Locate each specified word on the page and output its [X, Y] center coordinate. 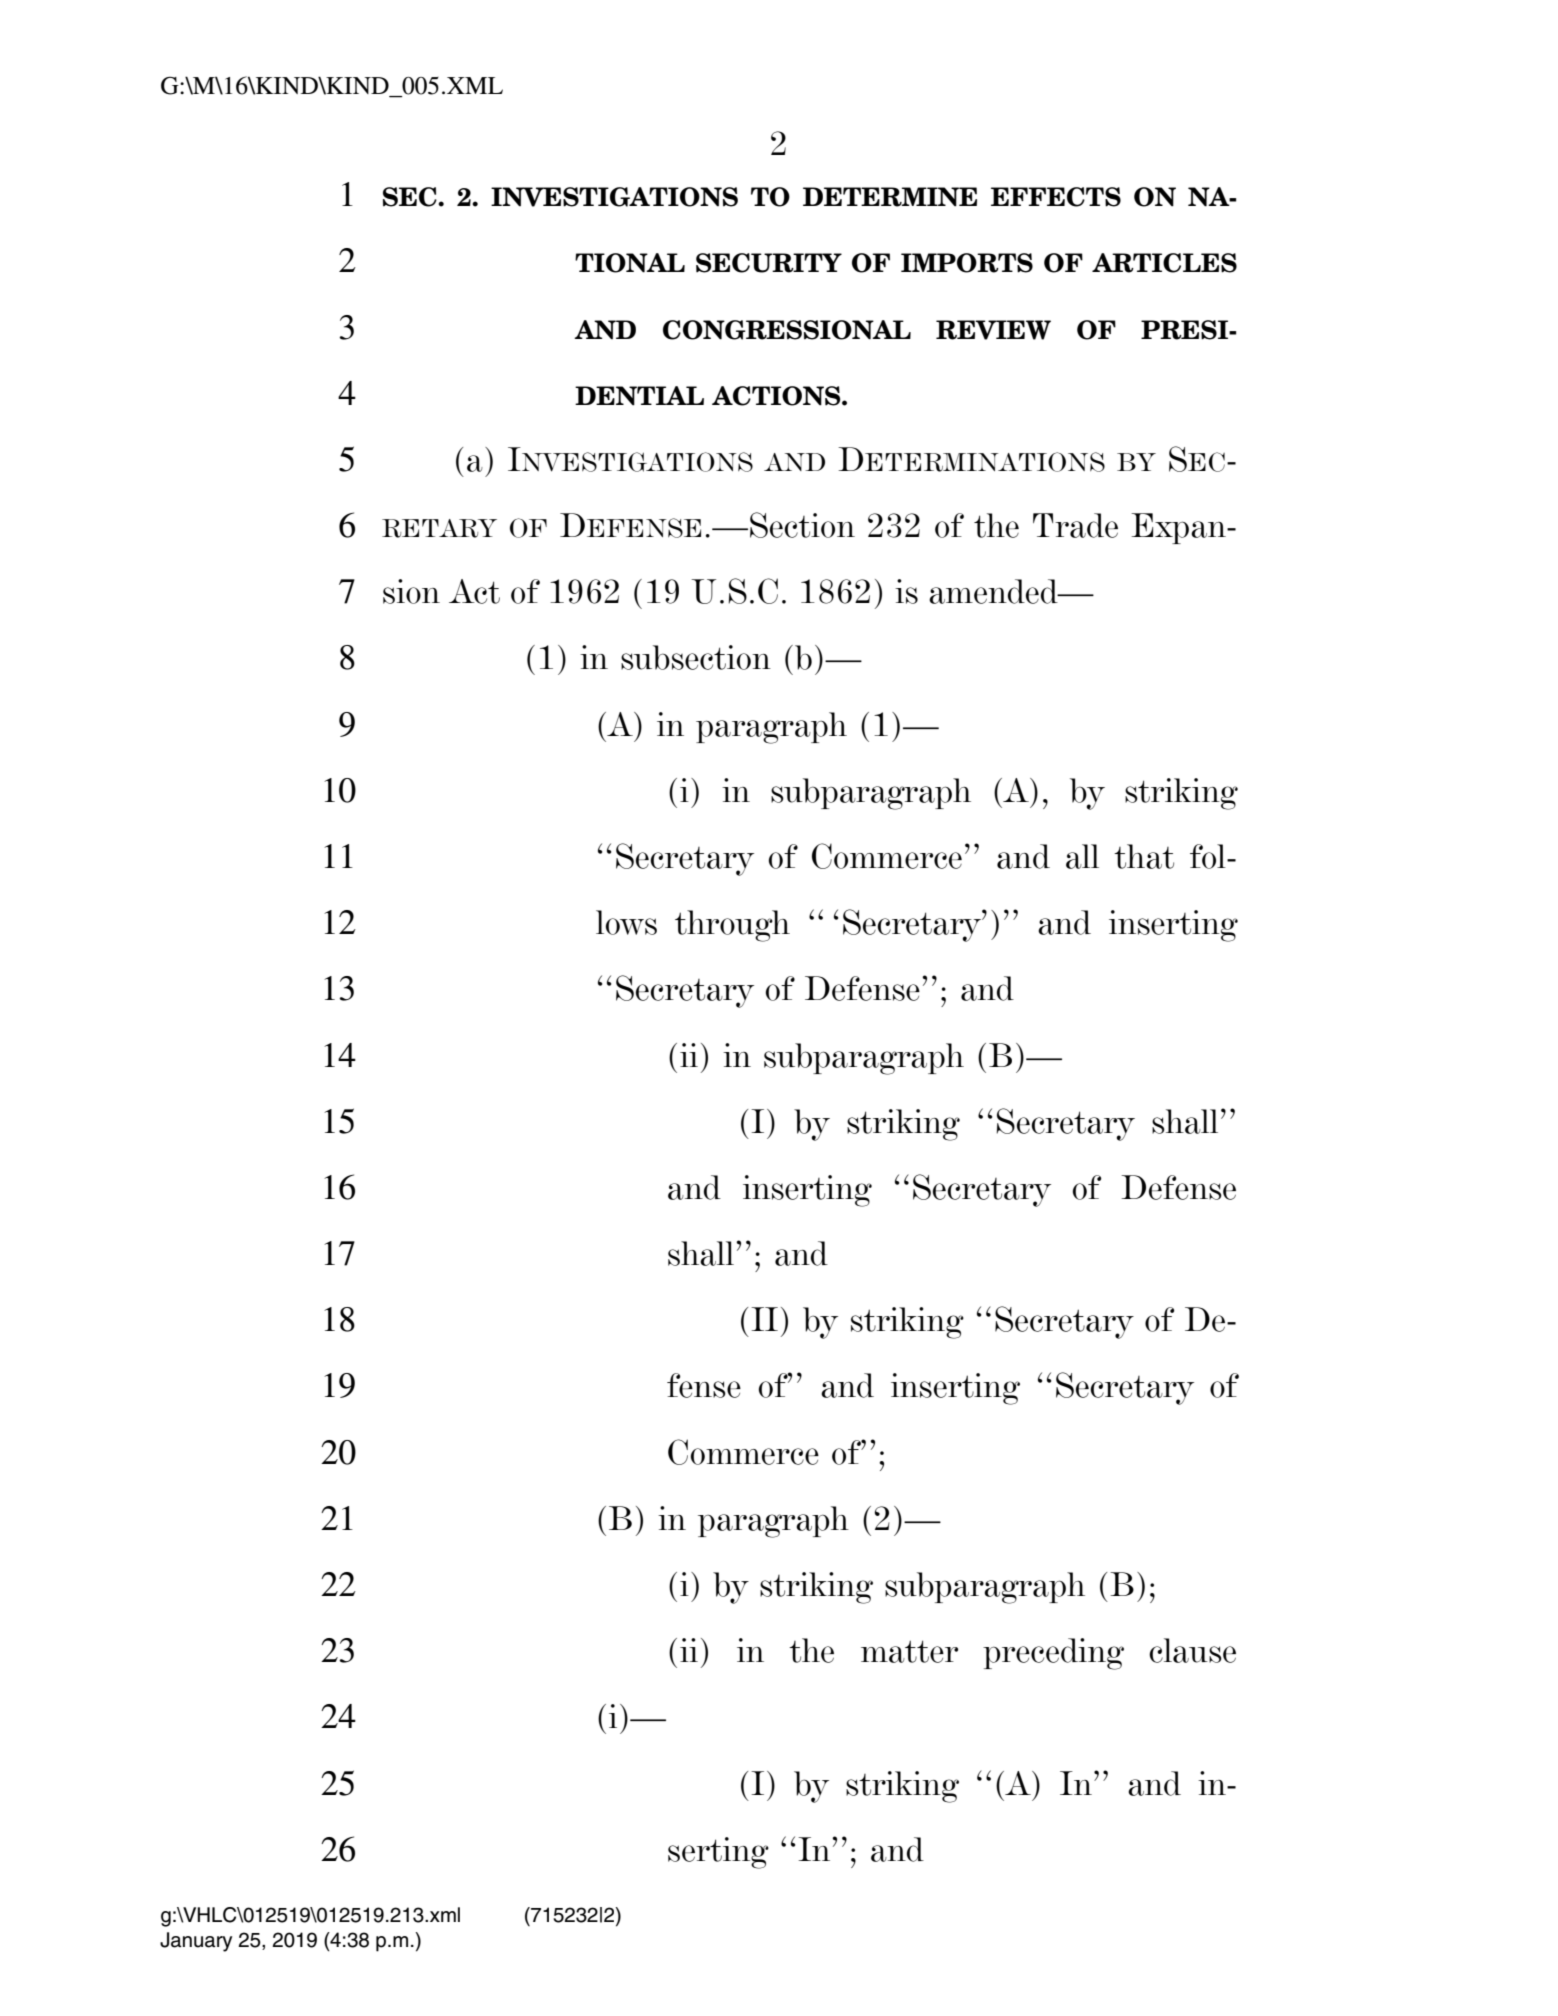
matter [909, 1651]
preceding [1053, 1654]
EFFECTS [1056, 197]
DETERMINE [890, 197]
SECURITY [769, 263]
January [196, 1942]
